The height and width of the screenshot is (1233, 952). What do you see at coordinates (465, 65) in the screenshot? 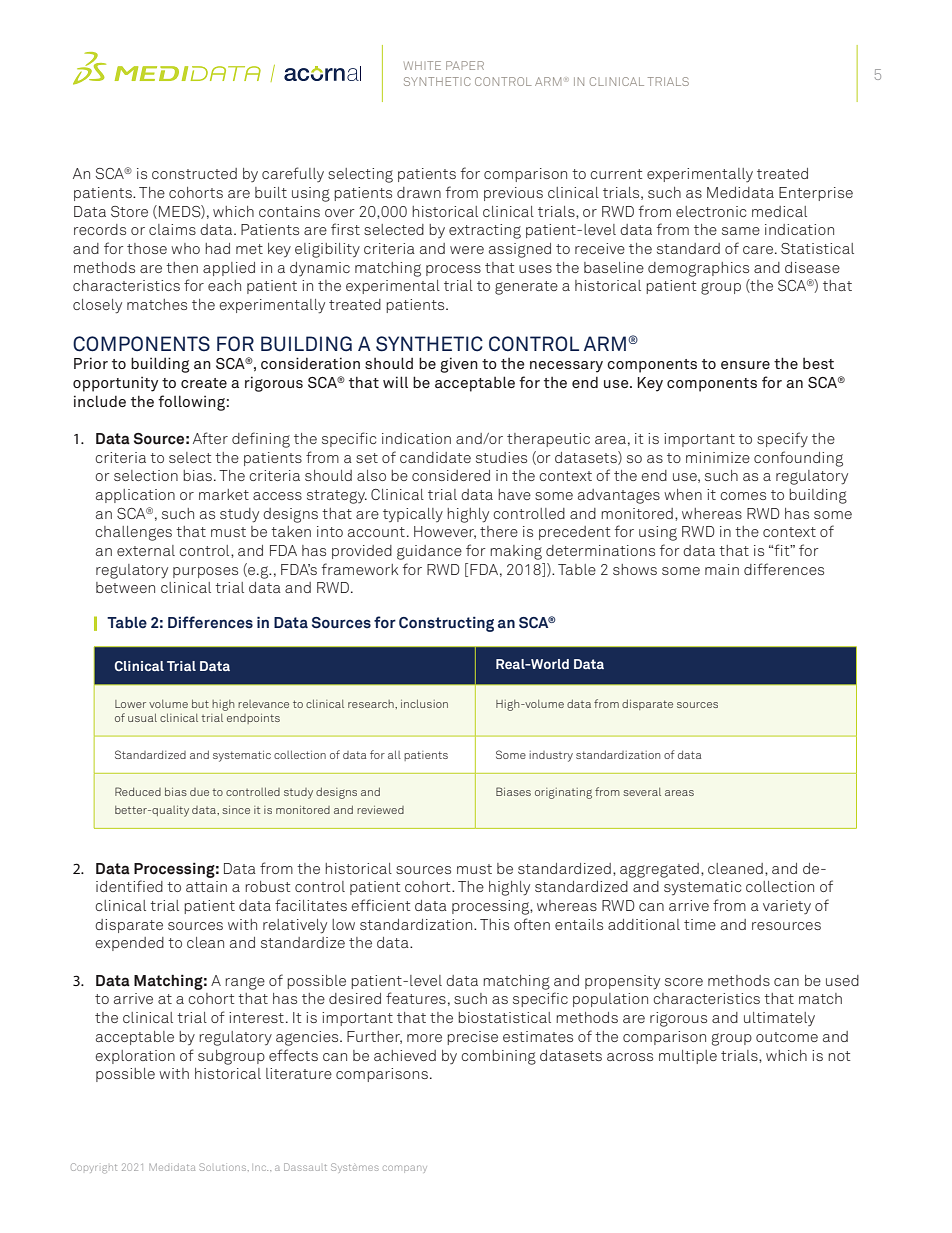
I see `PAPER` at bounding box center [465, 65].
